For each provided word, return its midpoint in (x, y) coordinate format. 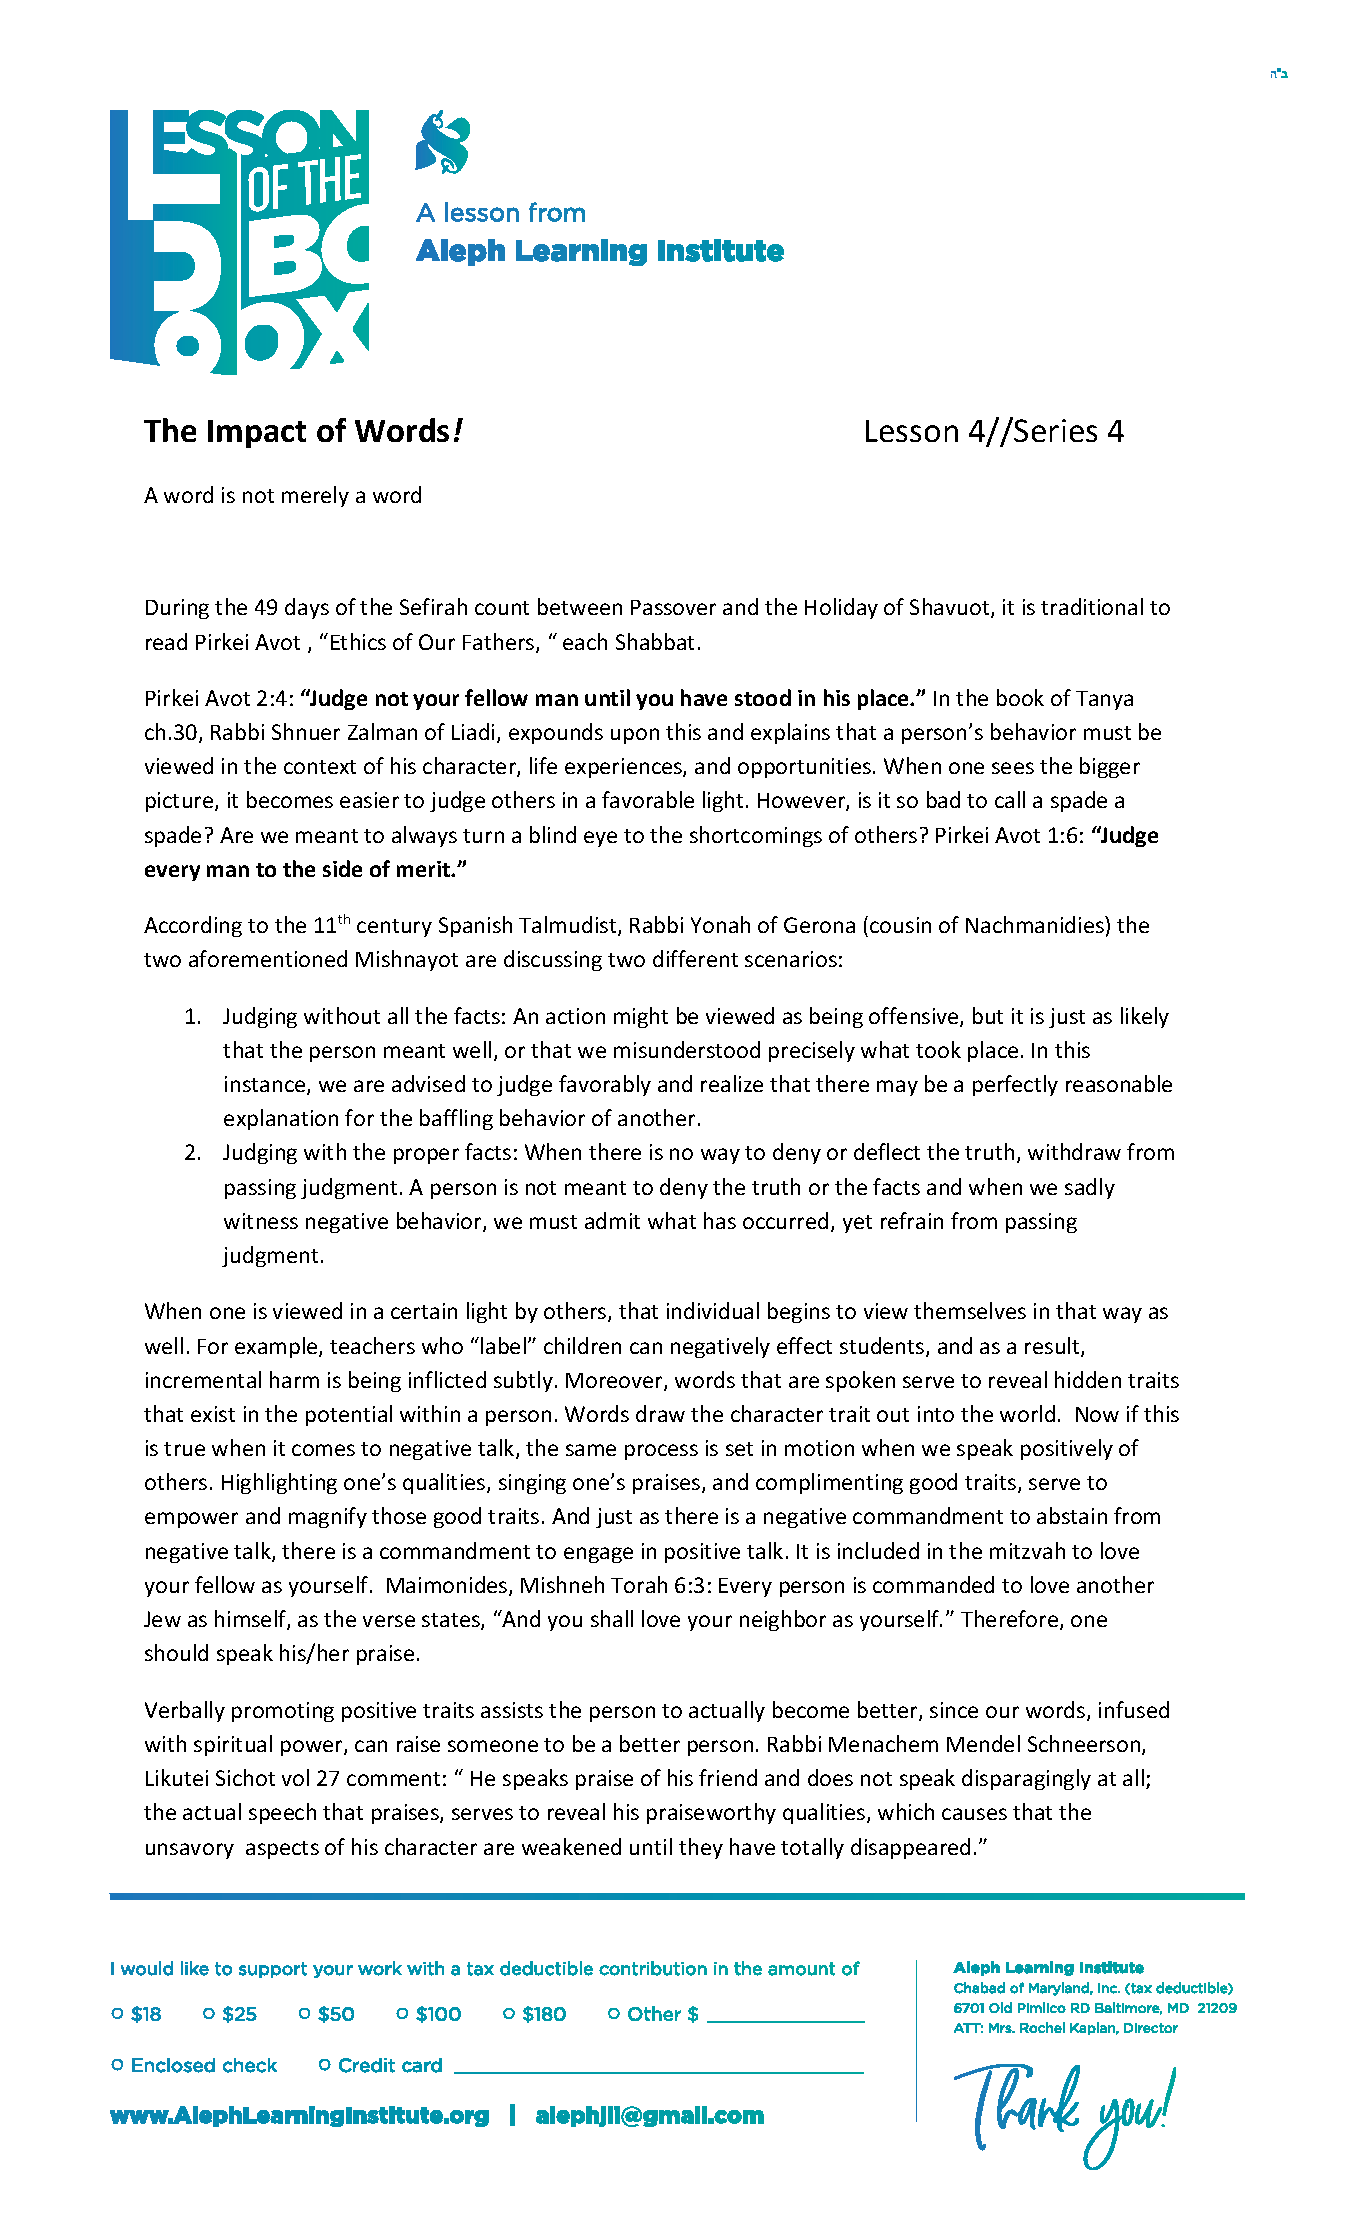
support (273, 1970)
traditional (1092, 606)
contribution (653, 1968)
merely (315, 496)
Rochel (1042, 2027)
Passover (673, 607)
